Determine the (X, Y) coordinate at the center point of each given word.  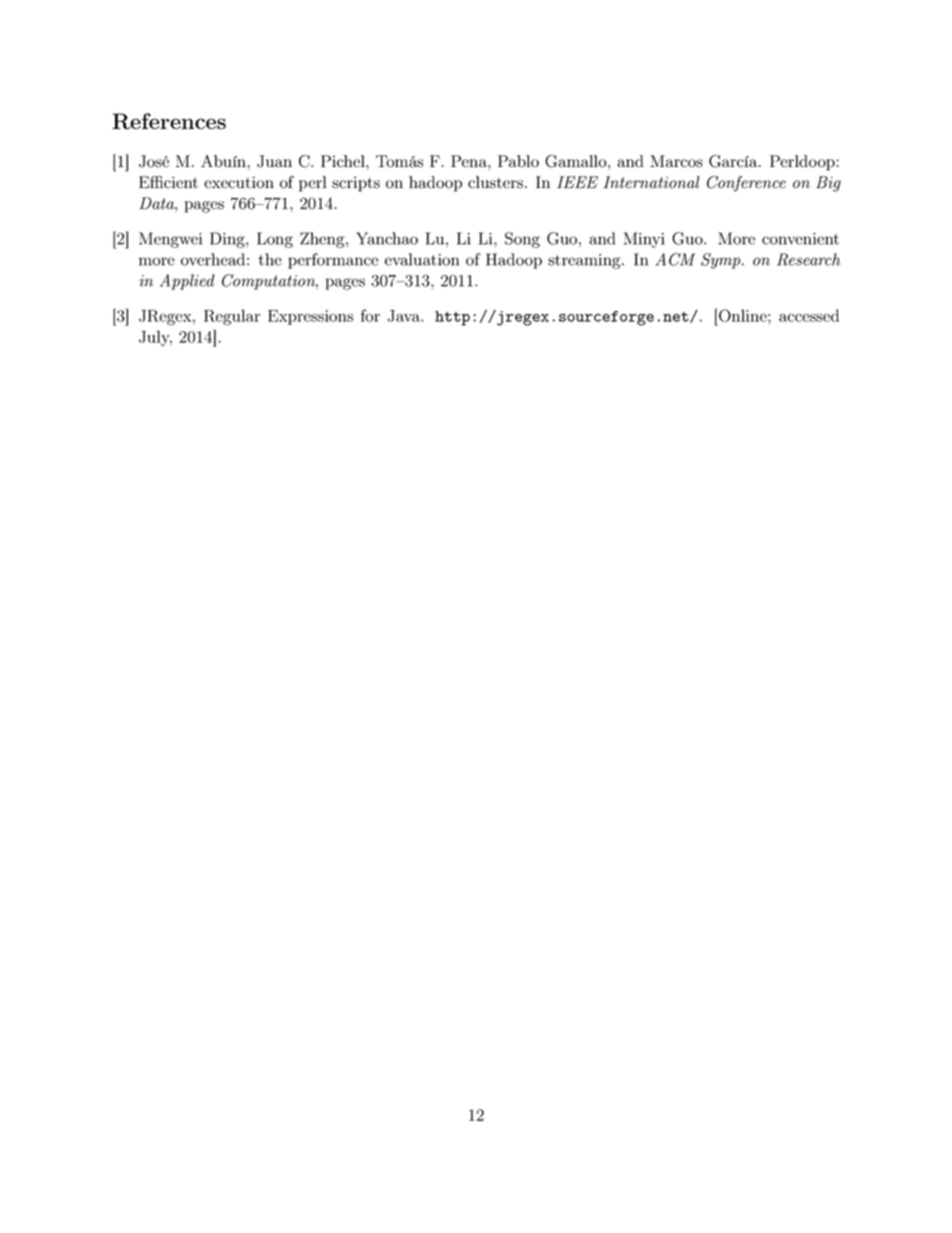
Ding (228, 240)
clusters (495, 182)
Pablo (518, 161)
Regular (232, 317)
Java (405, 316)
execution (239, 182)
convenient (800, 239)
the (270, 259)
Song (522, 240)
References (169, 121)
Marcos (676, 161)
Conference (746, 184)
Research (809, 259)
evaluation (422, 259)
